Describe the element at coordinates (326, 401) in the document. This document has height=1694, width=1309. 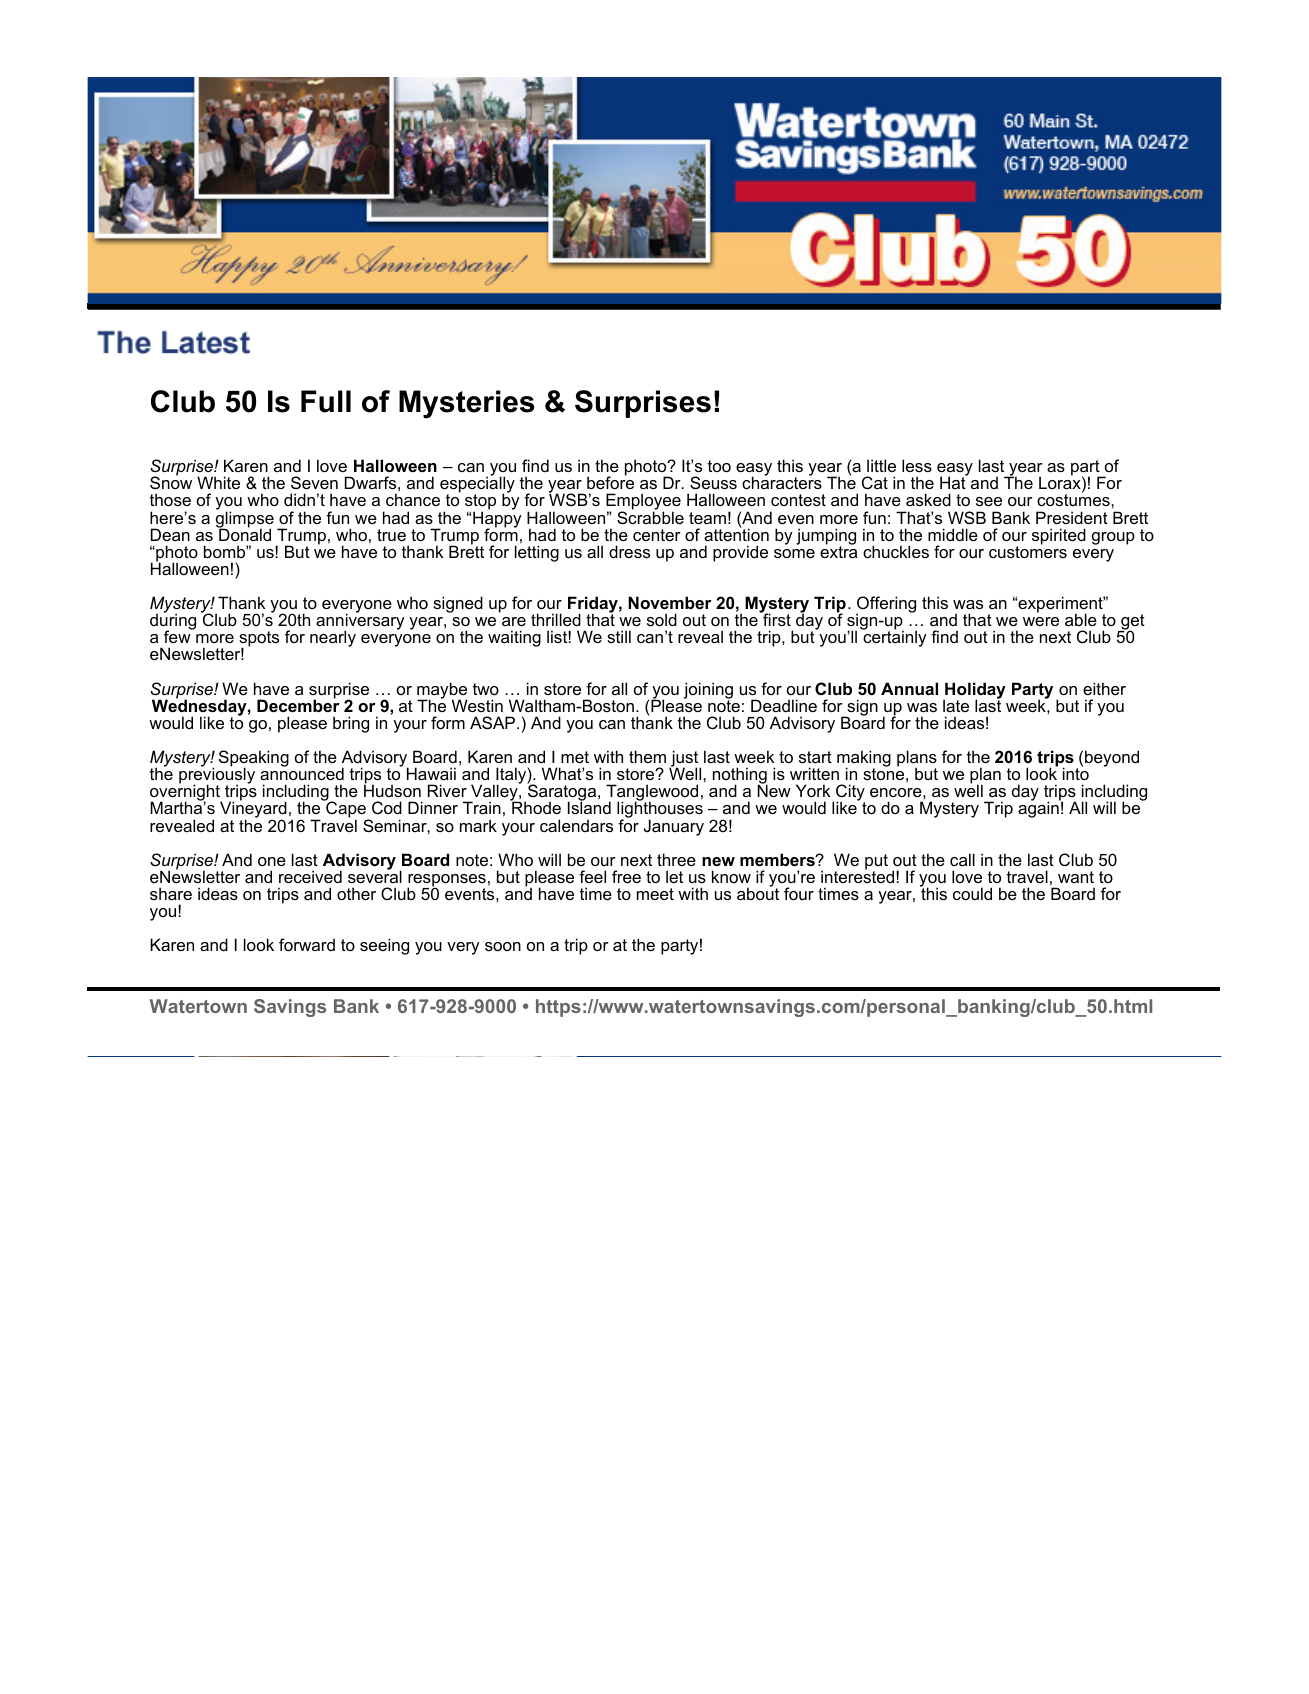
I see `Full` at that location.
